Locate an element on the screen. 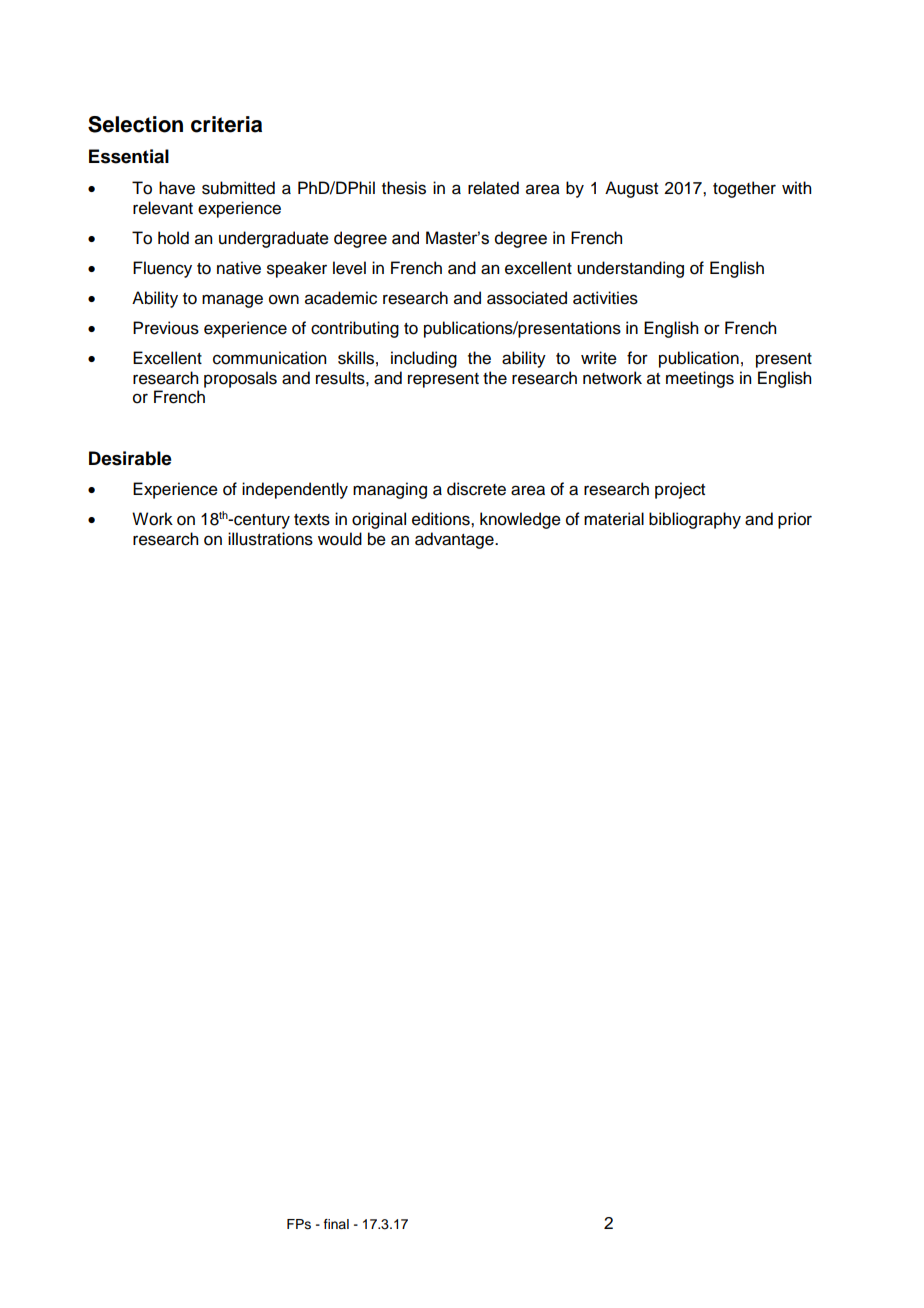  advantage is located at coordinates (455, 540).
